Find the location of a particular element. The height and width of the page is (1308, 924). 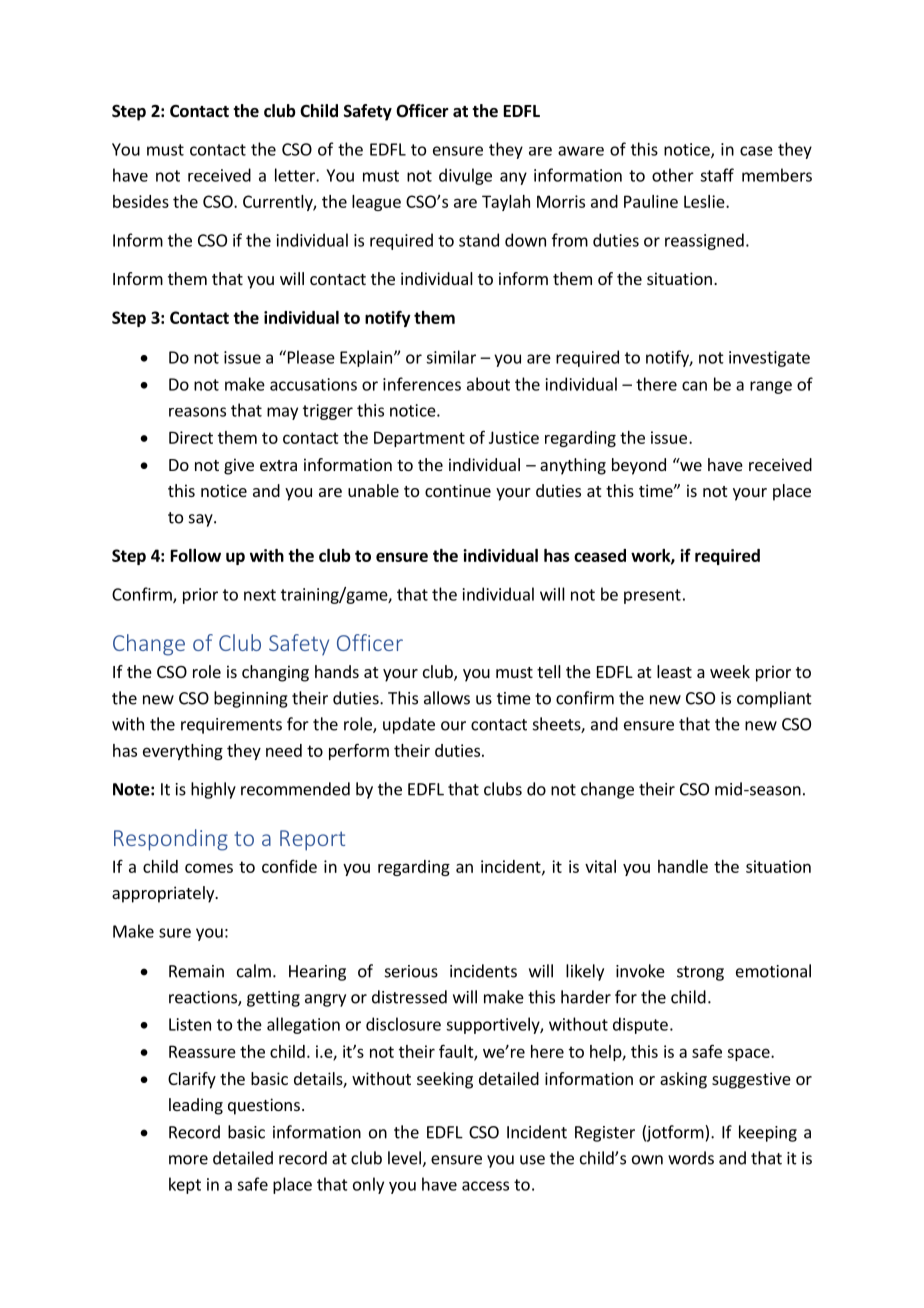

Department is located at coordinates (419, 439).
